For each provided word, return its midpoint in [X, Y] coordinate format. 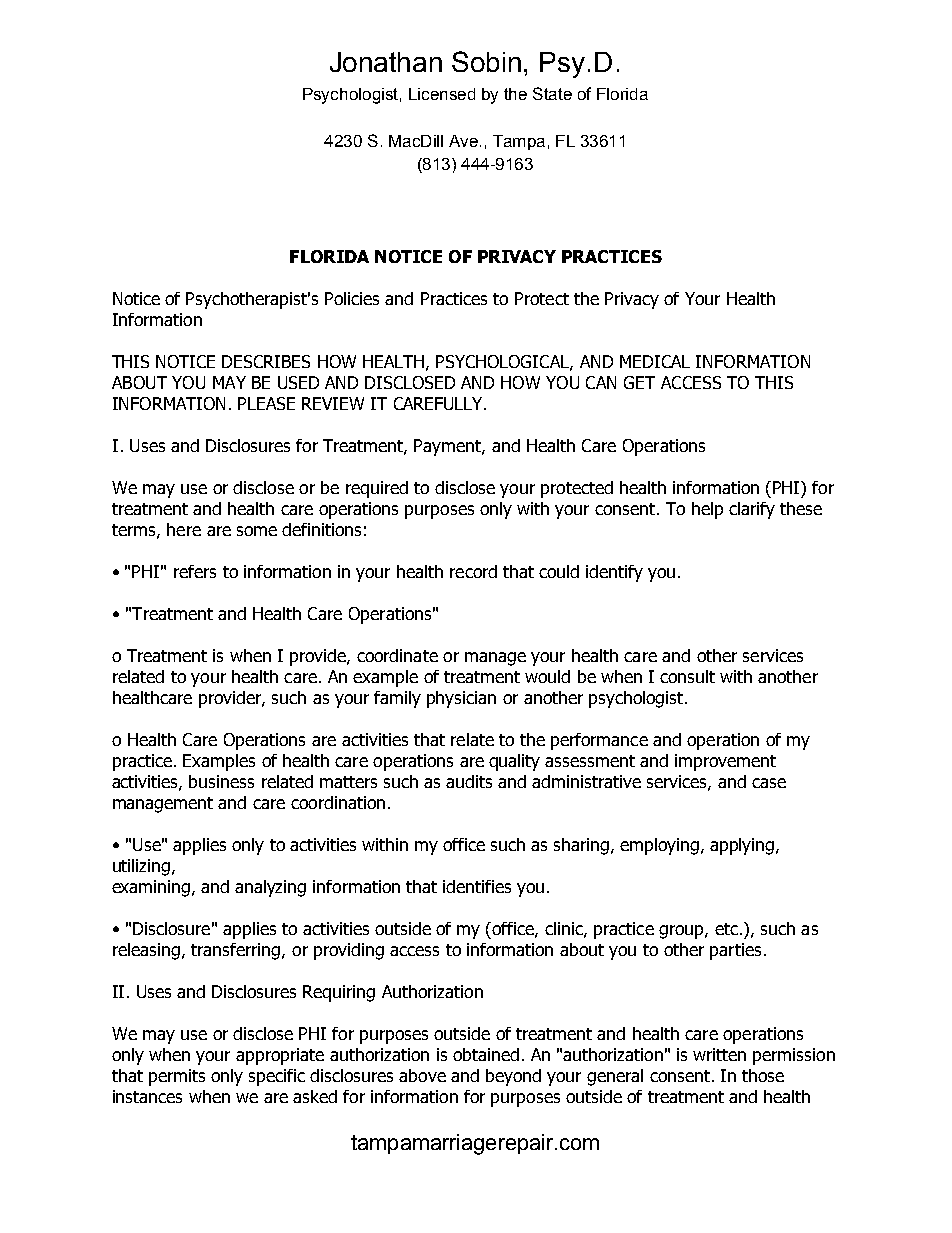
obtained [486, 1054]
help [707, 510]
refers [195, 571]
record [473, 571]
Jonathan [386, 62]
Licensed [442, 94]
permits [177, 1077]
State [552, 93]
